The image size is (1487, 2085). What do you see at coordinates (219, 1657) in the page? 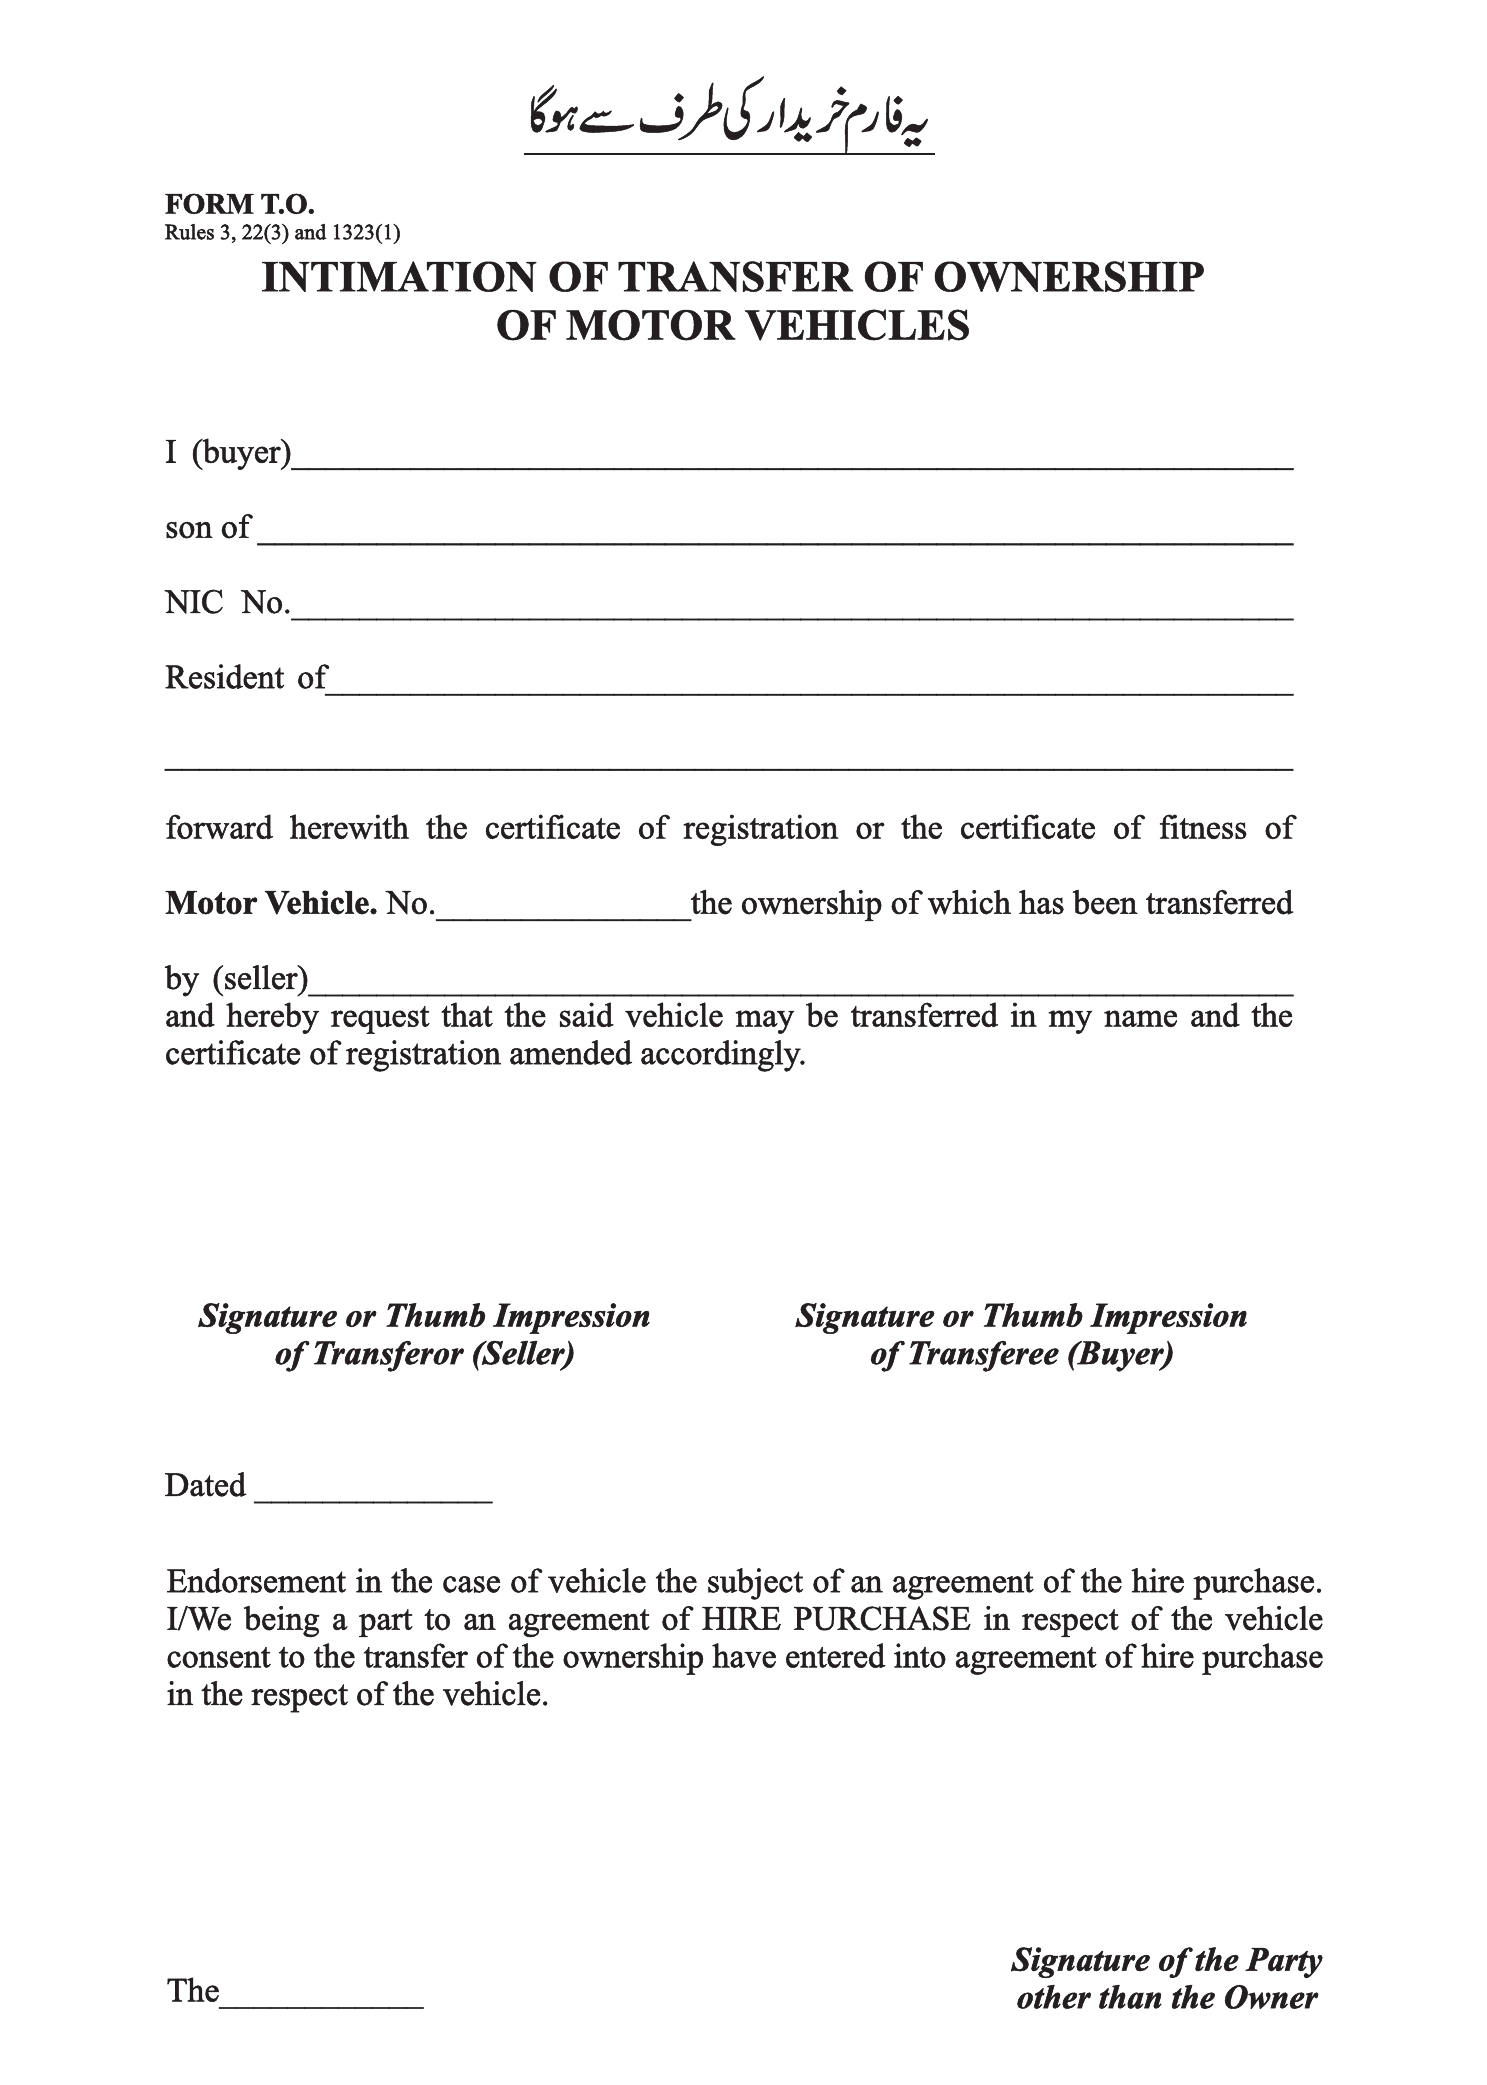
I see `consent` at bounding box center [219, 1657].
